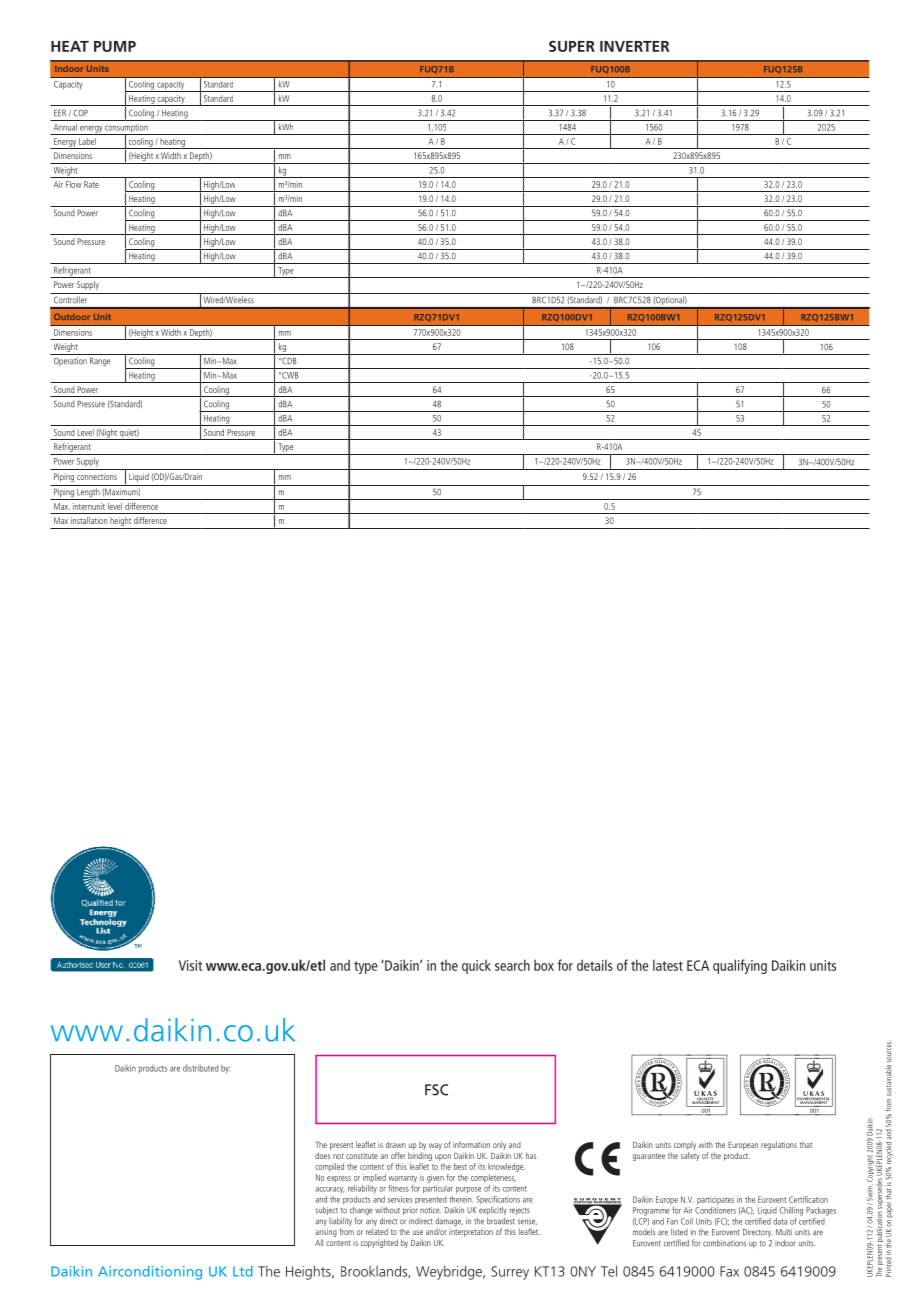  What do you see at coordinates (115, 46) in the image?
I see `PUMP` at bounding box center [115, 46].
